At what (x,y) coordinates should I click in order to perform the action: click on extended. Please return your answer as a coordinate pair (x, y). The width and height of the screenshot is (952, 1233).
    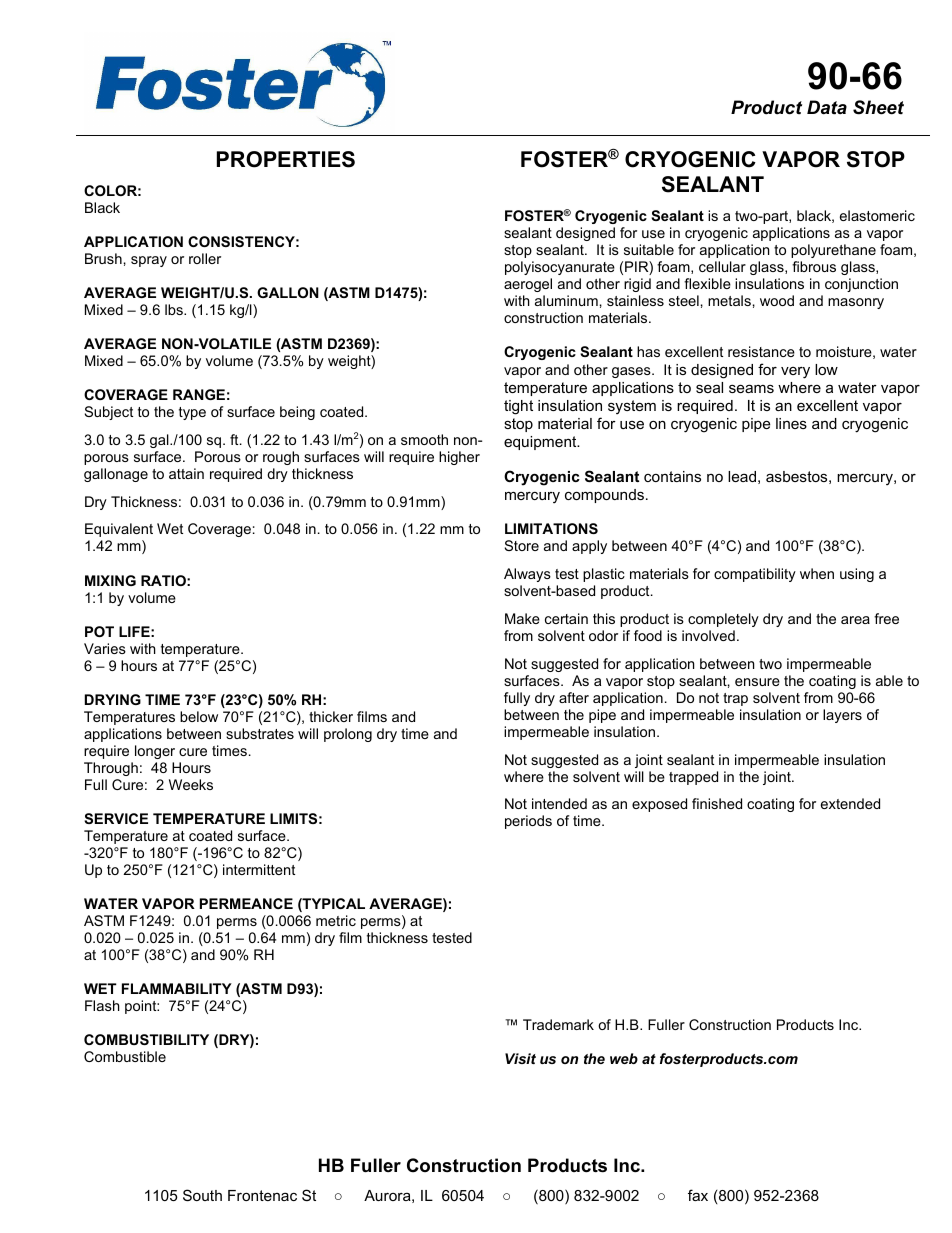
    Looking at the image, I should click on (850, 803).
